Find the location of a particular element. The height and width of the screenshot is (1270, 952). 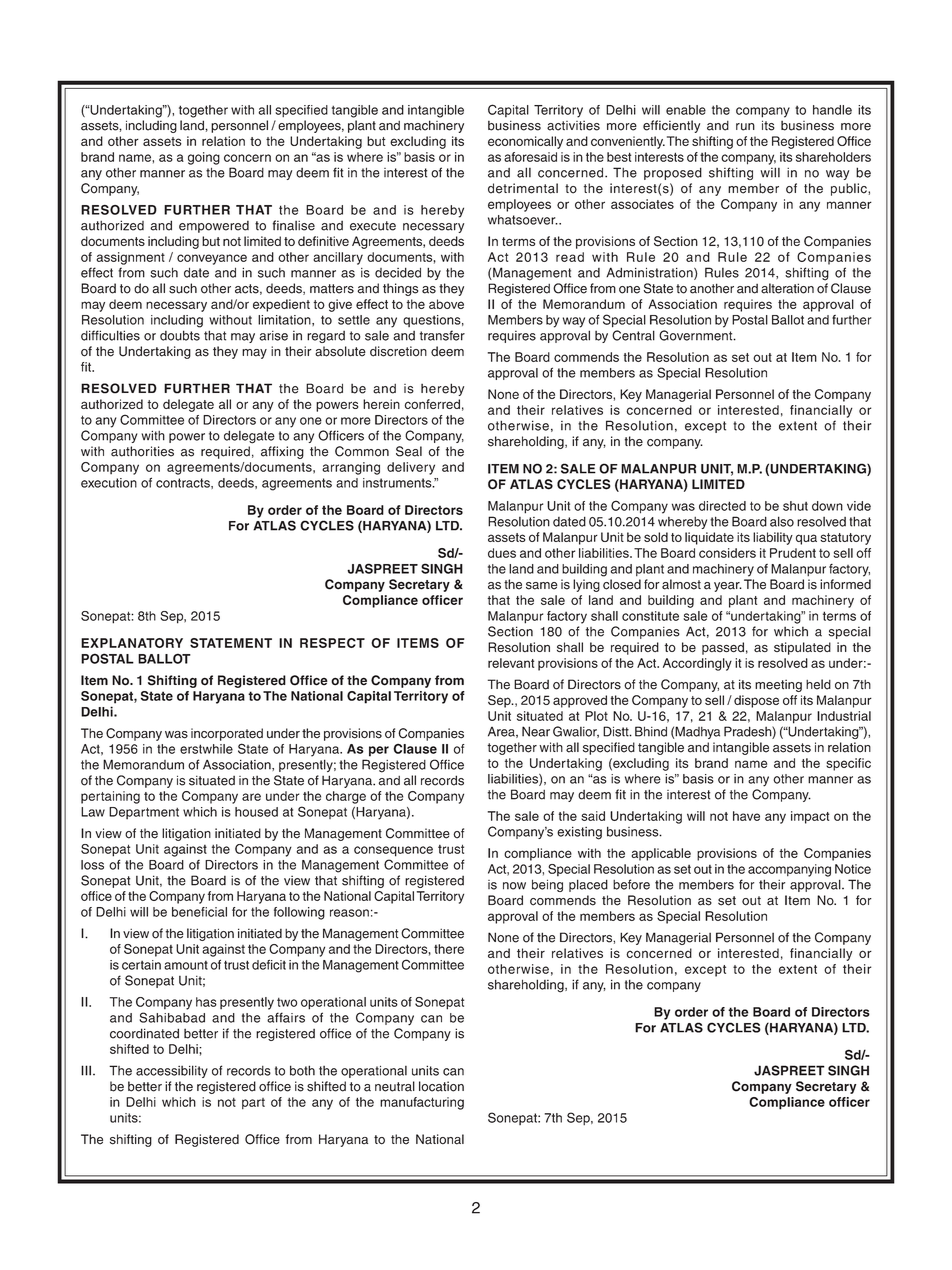

dues is located at coordinates (502, 553).
